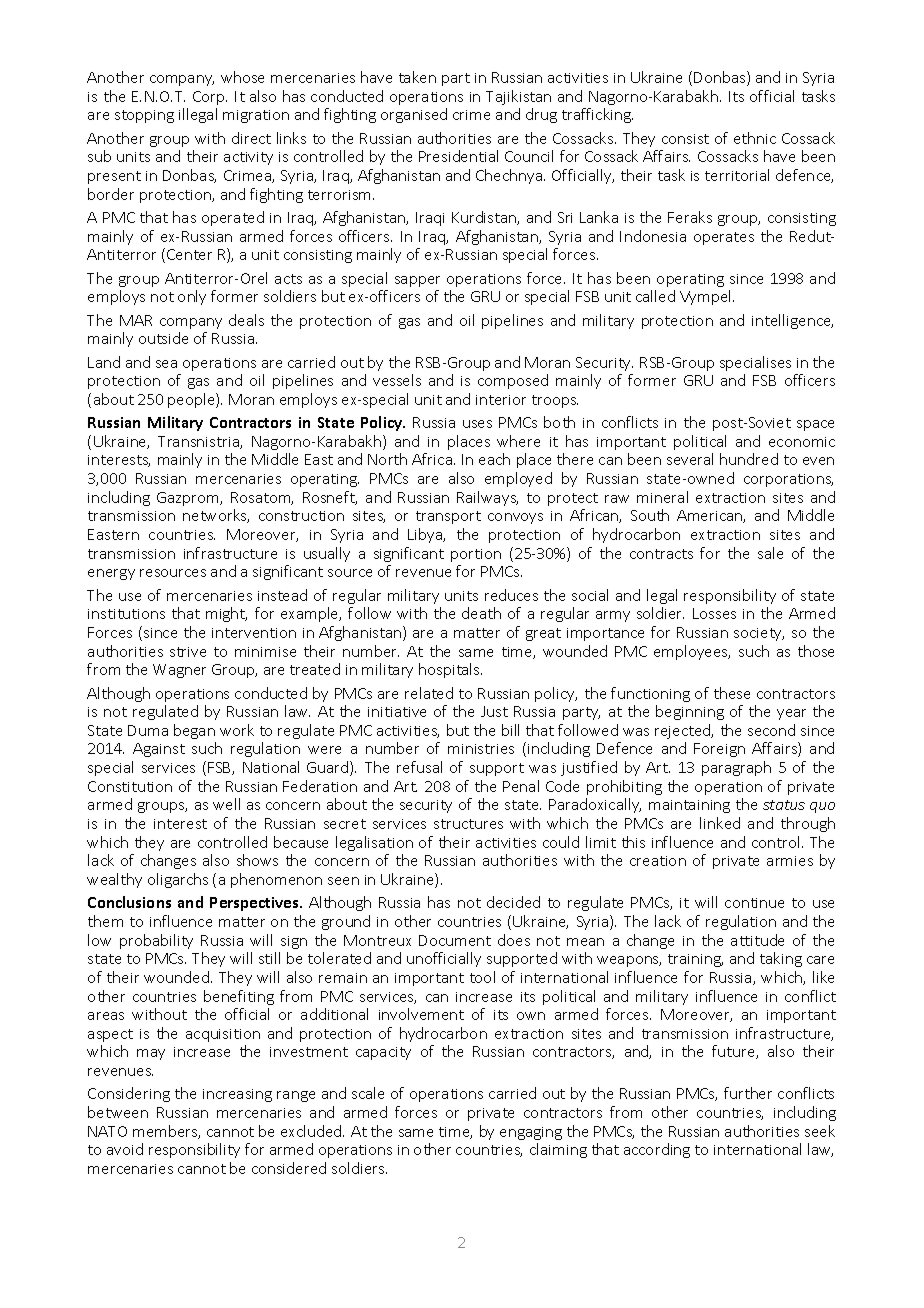 Image resolution: width=924 pixels, height=1308 pixels. What do you see at coordinates (748, 1093) in the document?
I see `further` at bounding box center [748, 1093].
